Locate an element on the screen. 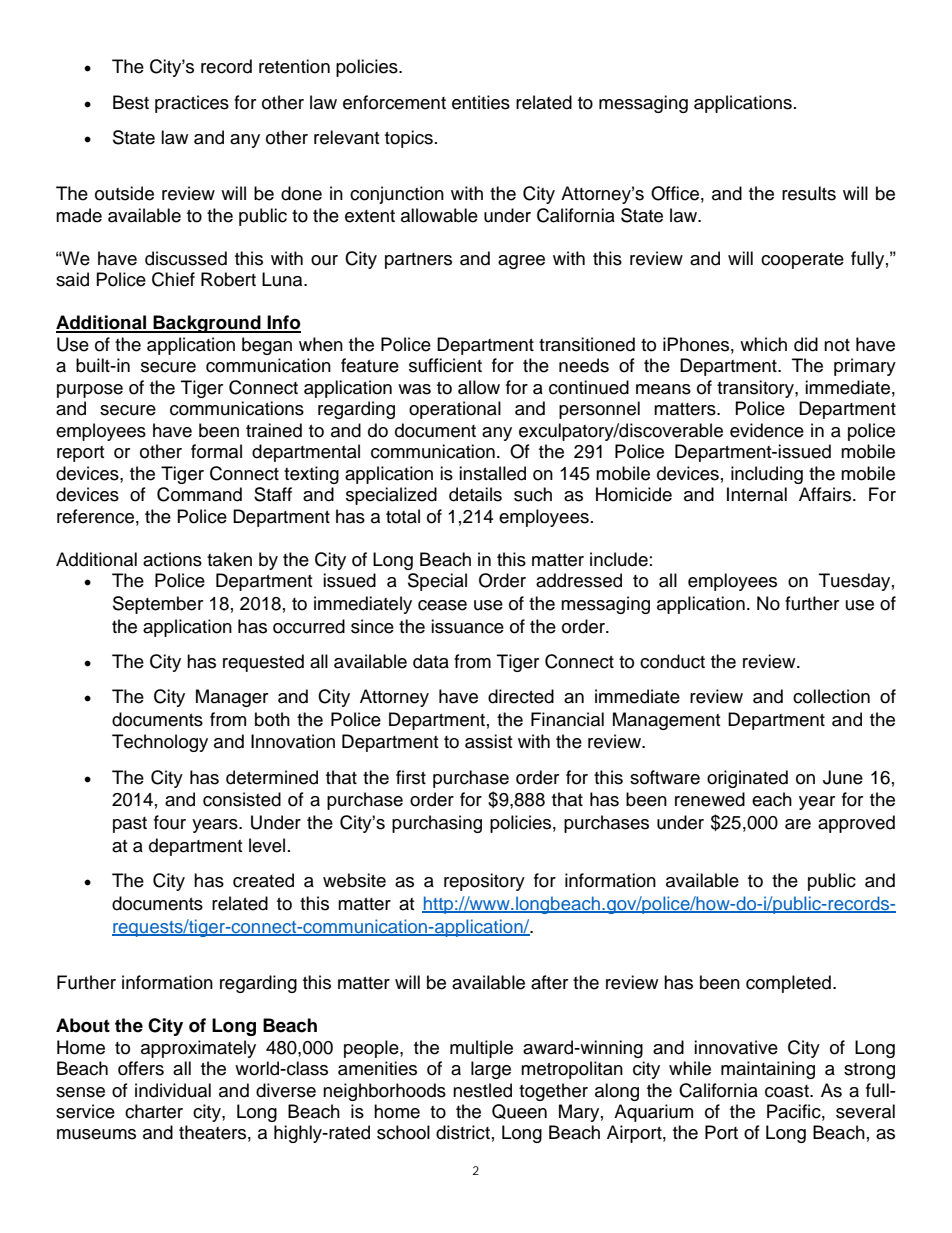 This screenshot has height=1233, width=952. results is located at coordinates (809, 193).
